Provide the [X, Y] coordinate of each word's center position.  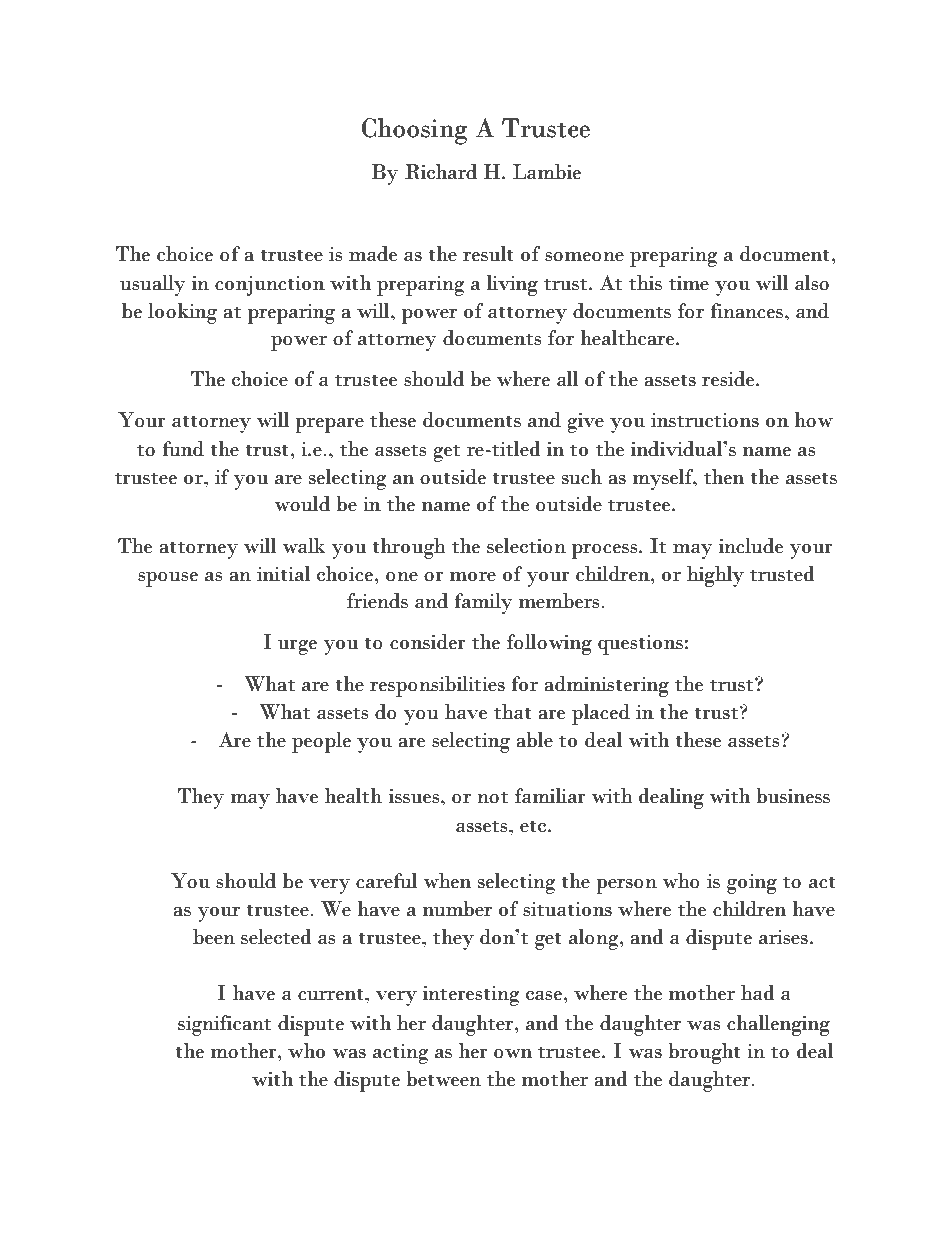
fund [183, 449]
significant [225, 1025]
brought [704, 1053]
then [724, 477]
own [513, 1054]
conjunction [270, 286]
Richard [441, 172]
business [793, 796]
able [534, 740]
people [321, 742]
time [689, 283]
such [582, 477]
